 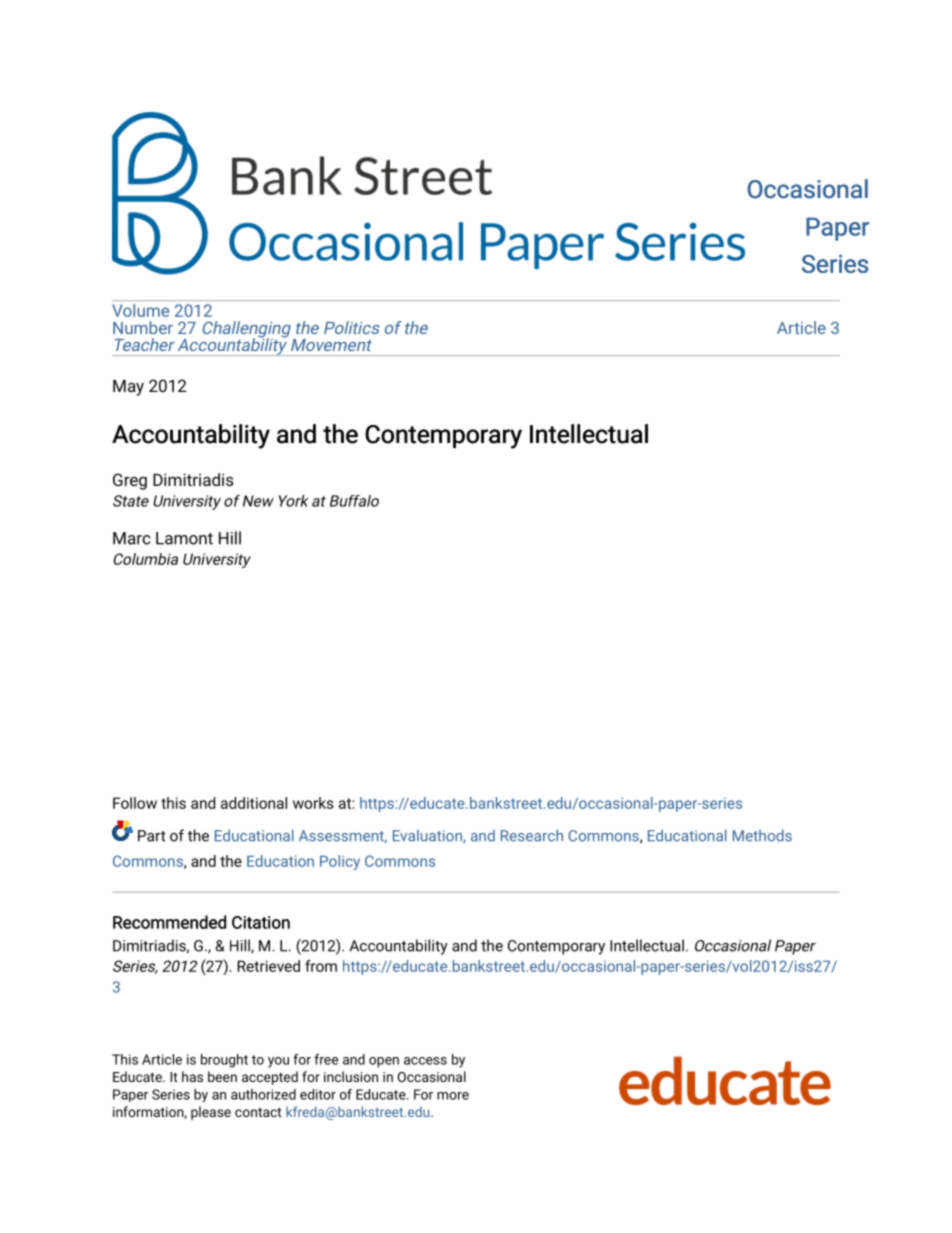 I want to click on has, so click(x=192, y=1076).
